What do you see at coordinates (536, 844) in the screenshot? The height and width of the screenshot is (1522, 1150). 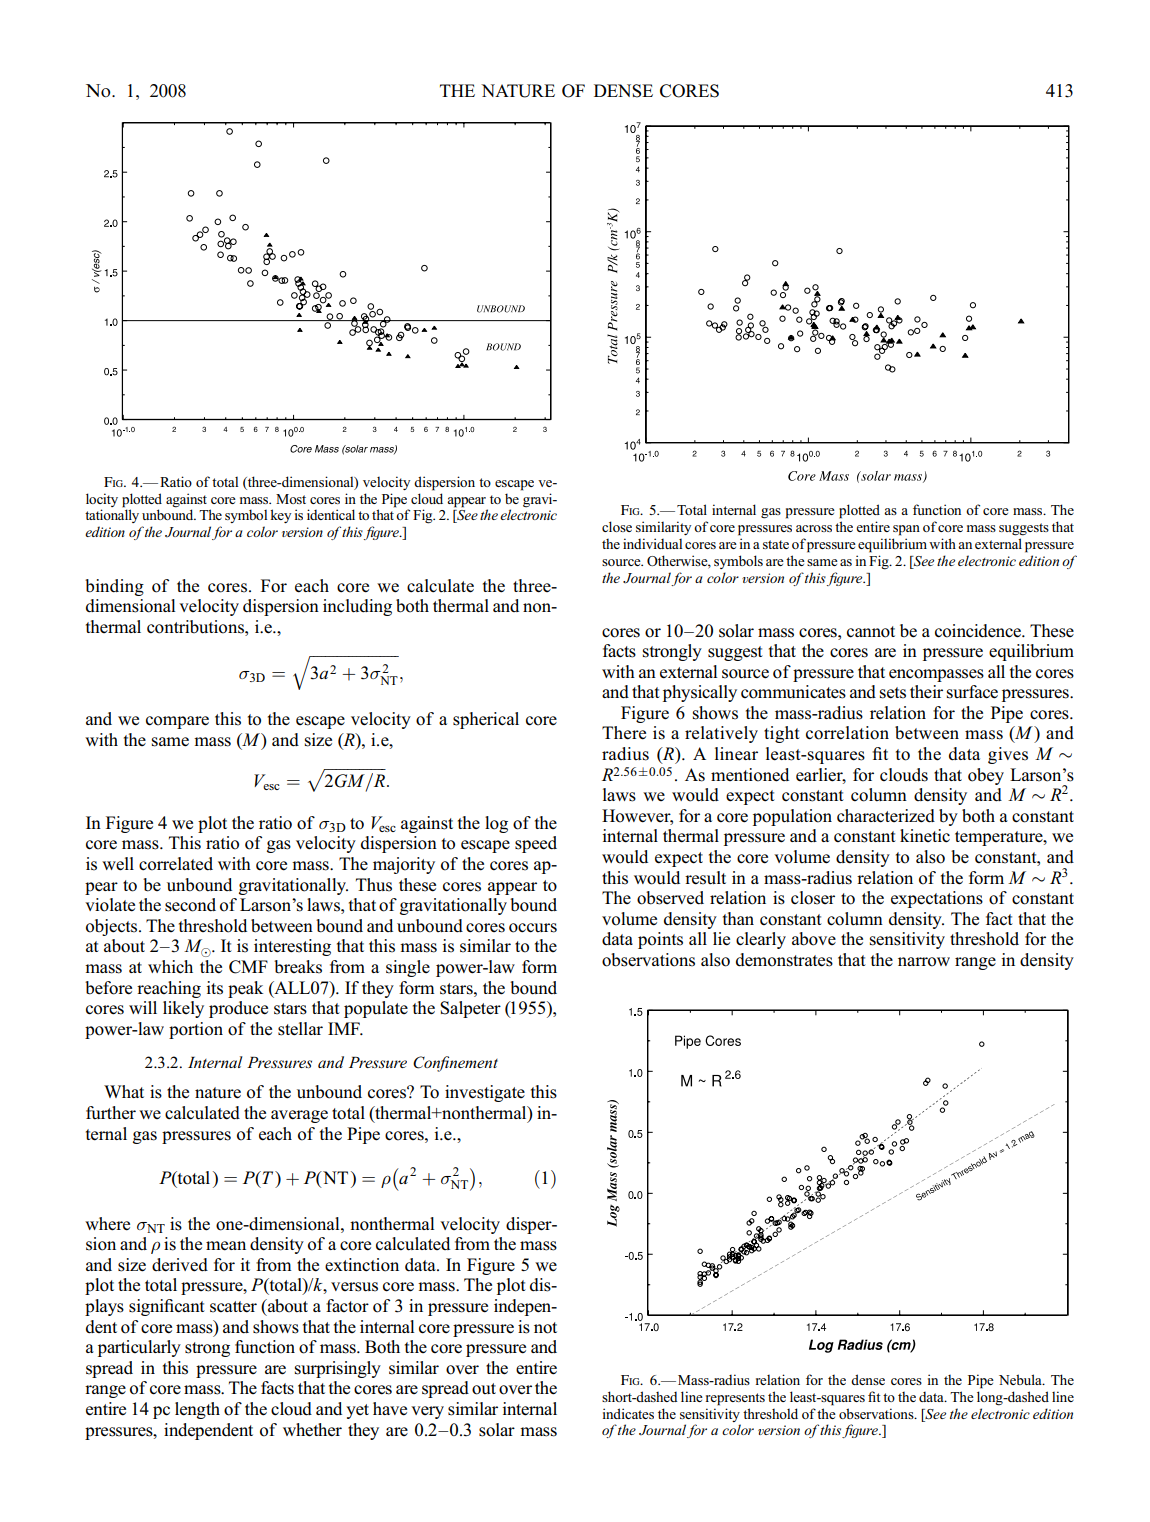 I see `speed` at bounding box center [536, 844].
